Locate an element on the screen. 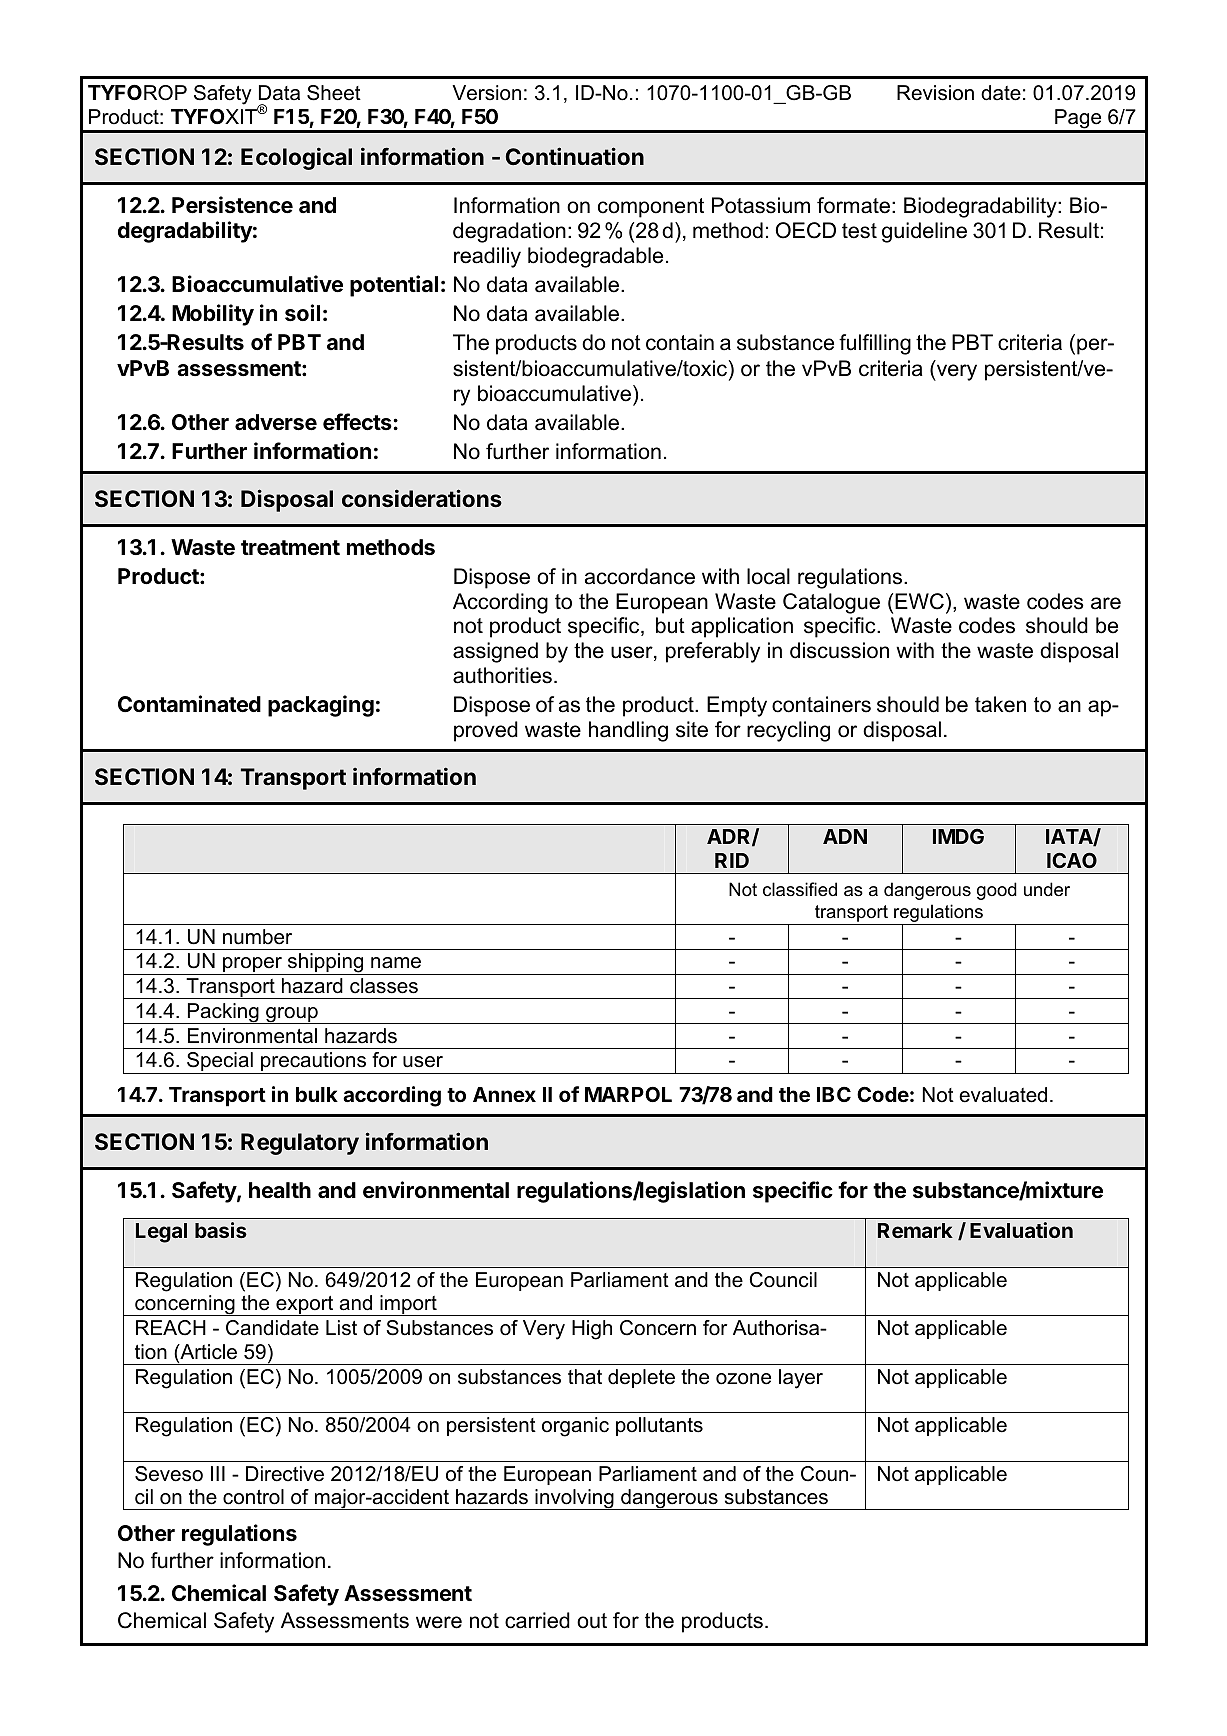 This screenshot has height=1736, width=1227. Revision is located at coordinates (935, 93).
